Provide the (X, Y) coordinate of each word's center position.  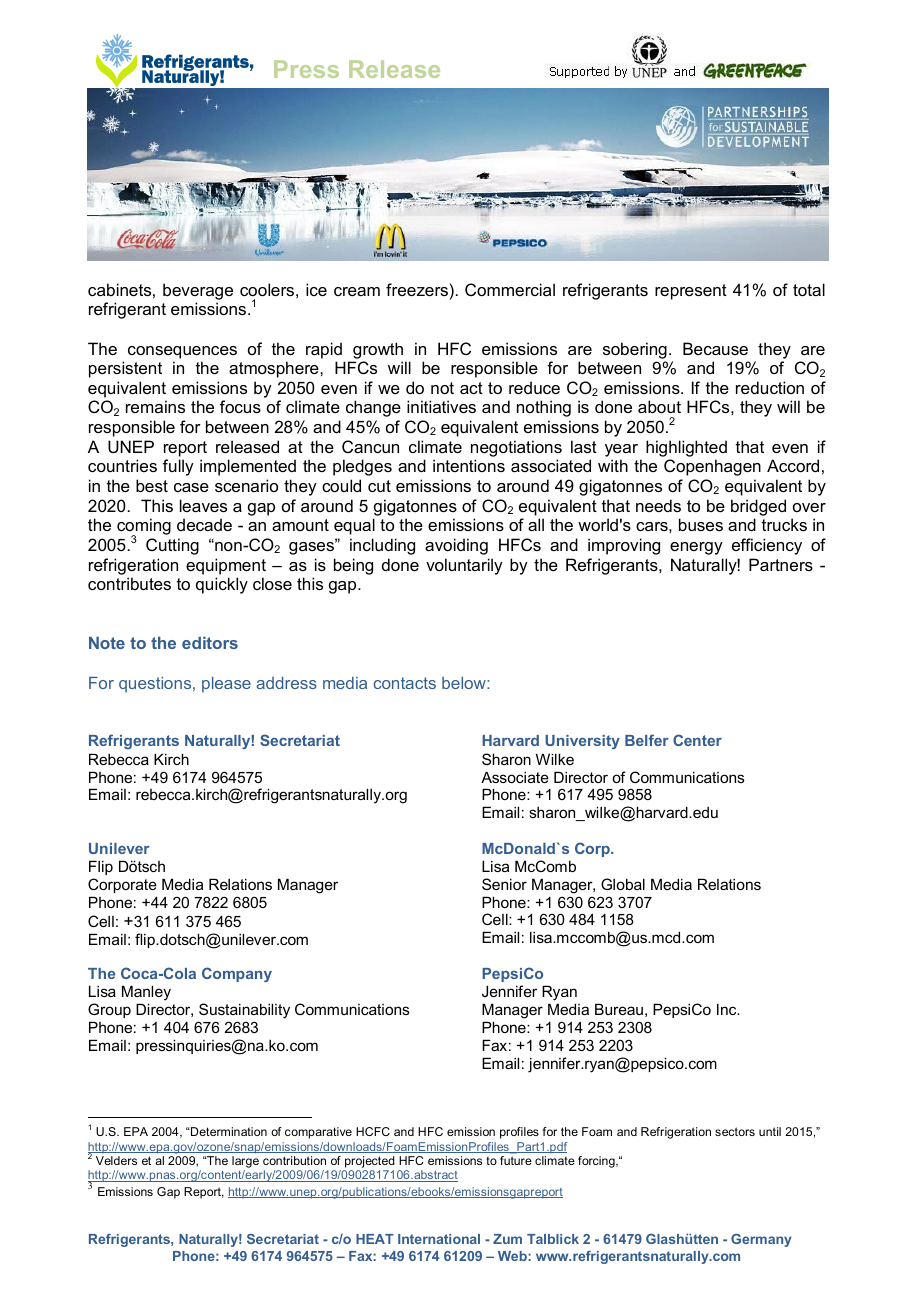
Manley (146, 993)
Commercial (510, 289)
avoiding (456, 546)
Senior (504, 884)
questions (156, 685)
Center (697, 740)
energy (696, 548)
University (582, 742)
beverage (198, 291)
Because (715, 348)
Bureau (619, 1009)
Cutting (172, 546)
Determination (228, 1131)
